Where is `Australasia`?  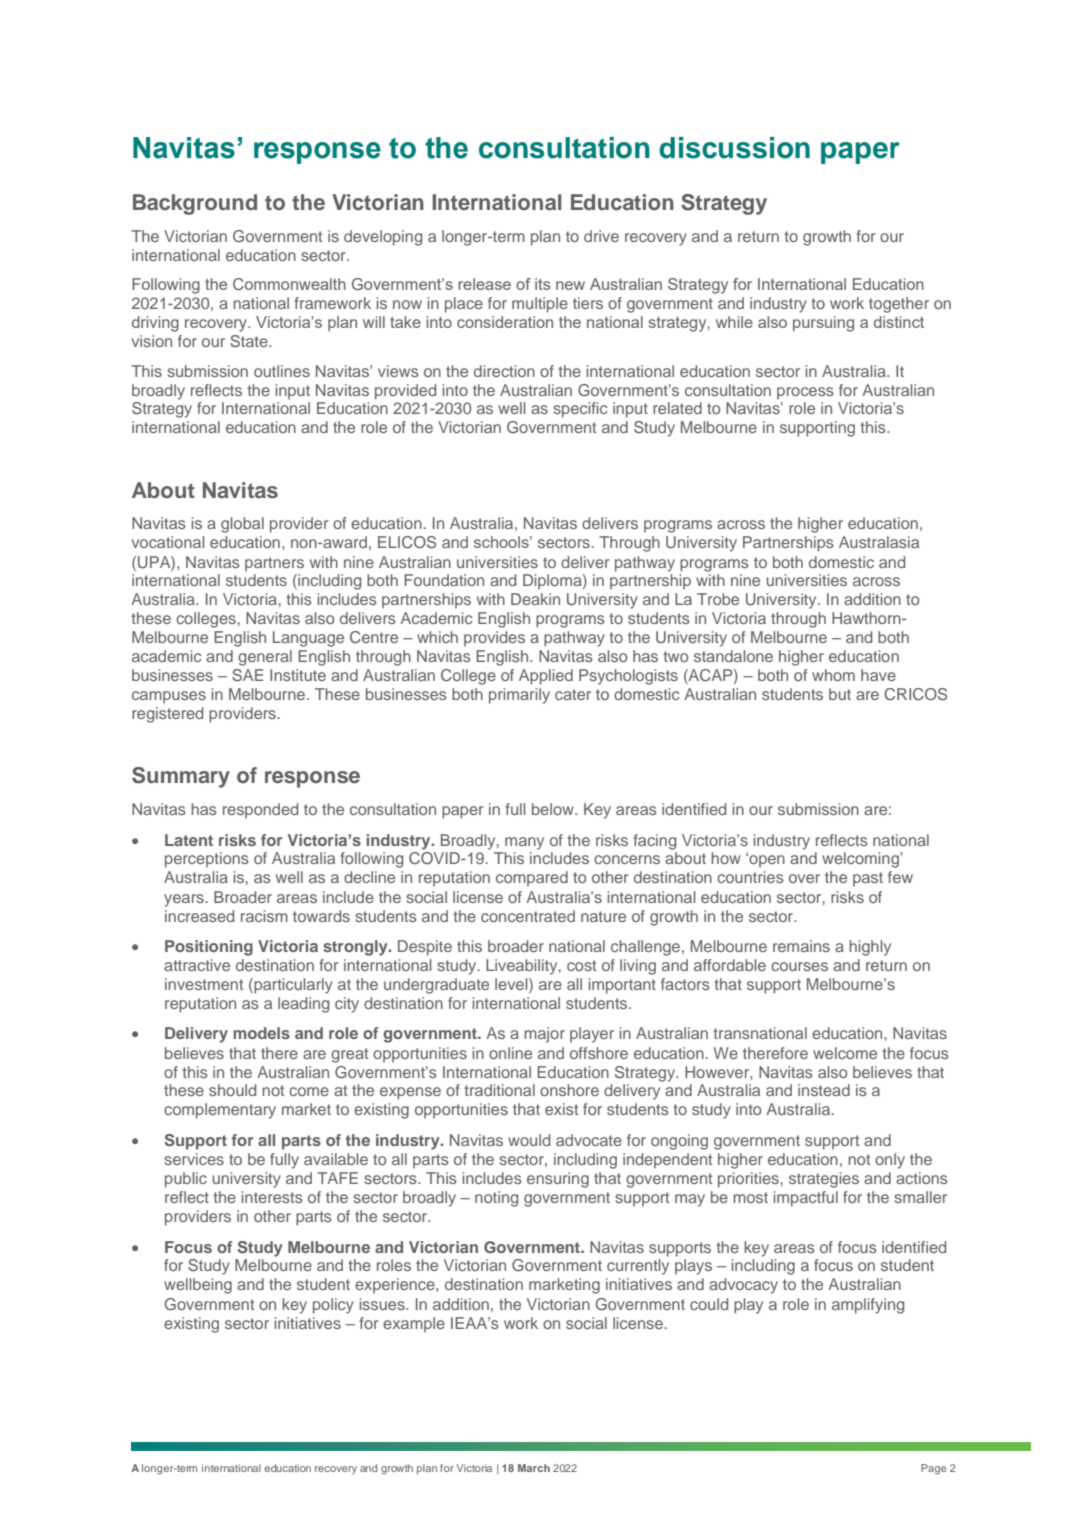
Australasia is located at coordinates (879, 542).
